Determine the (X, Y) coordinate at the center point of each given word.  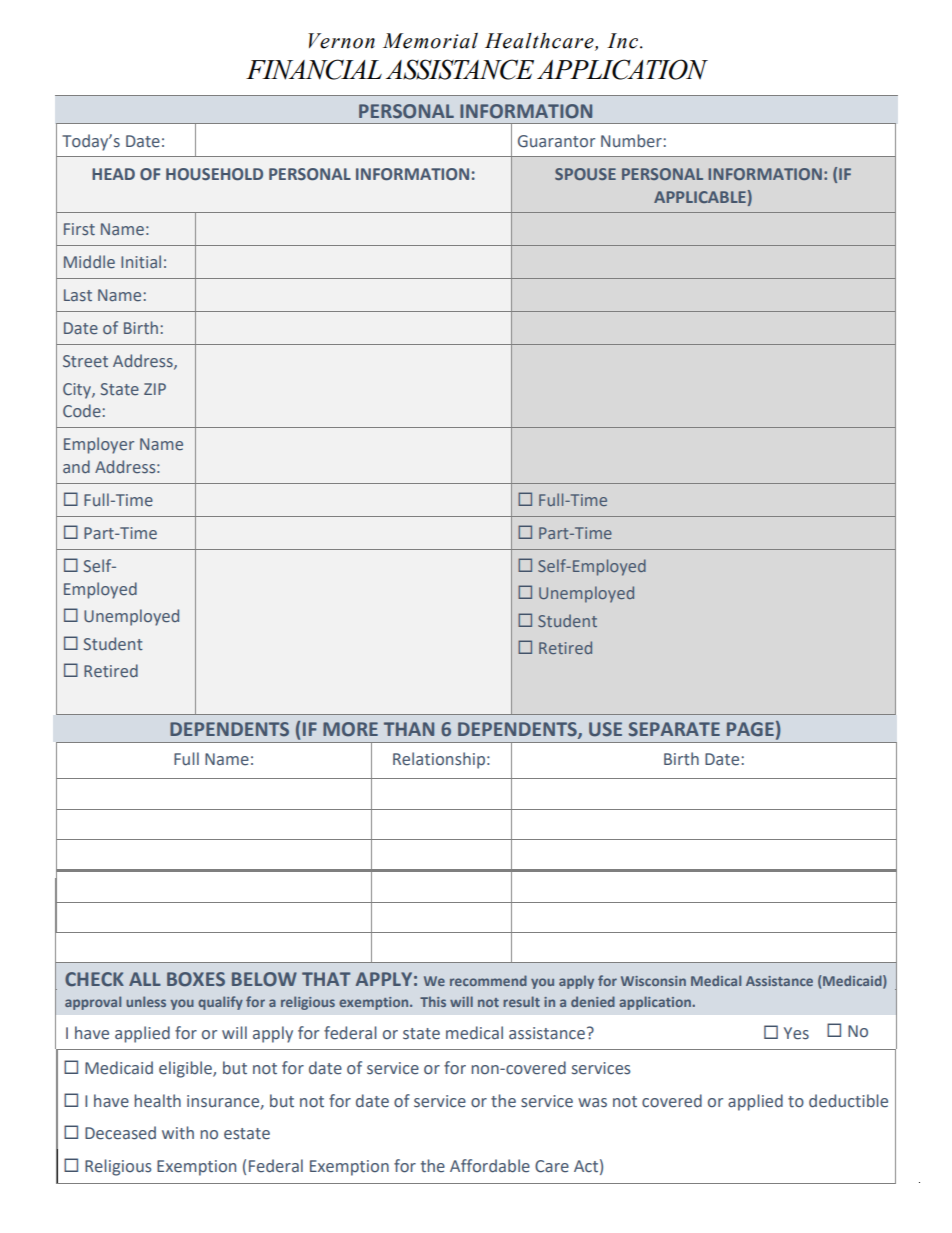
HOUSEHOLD (214, 174)
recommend (488, 980)
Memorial (430, 41)
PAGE (750, 729)
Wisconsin (653, 981)
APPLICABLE (700, 197)
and (76, 466)
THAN (409, 729)
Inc (624, 41)
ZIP (155, 389)
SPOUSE (585, 174)
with (178, 1132)
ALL (145, 979)
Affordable (490, 1166)
